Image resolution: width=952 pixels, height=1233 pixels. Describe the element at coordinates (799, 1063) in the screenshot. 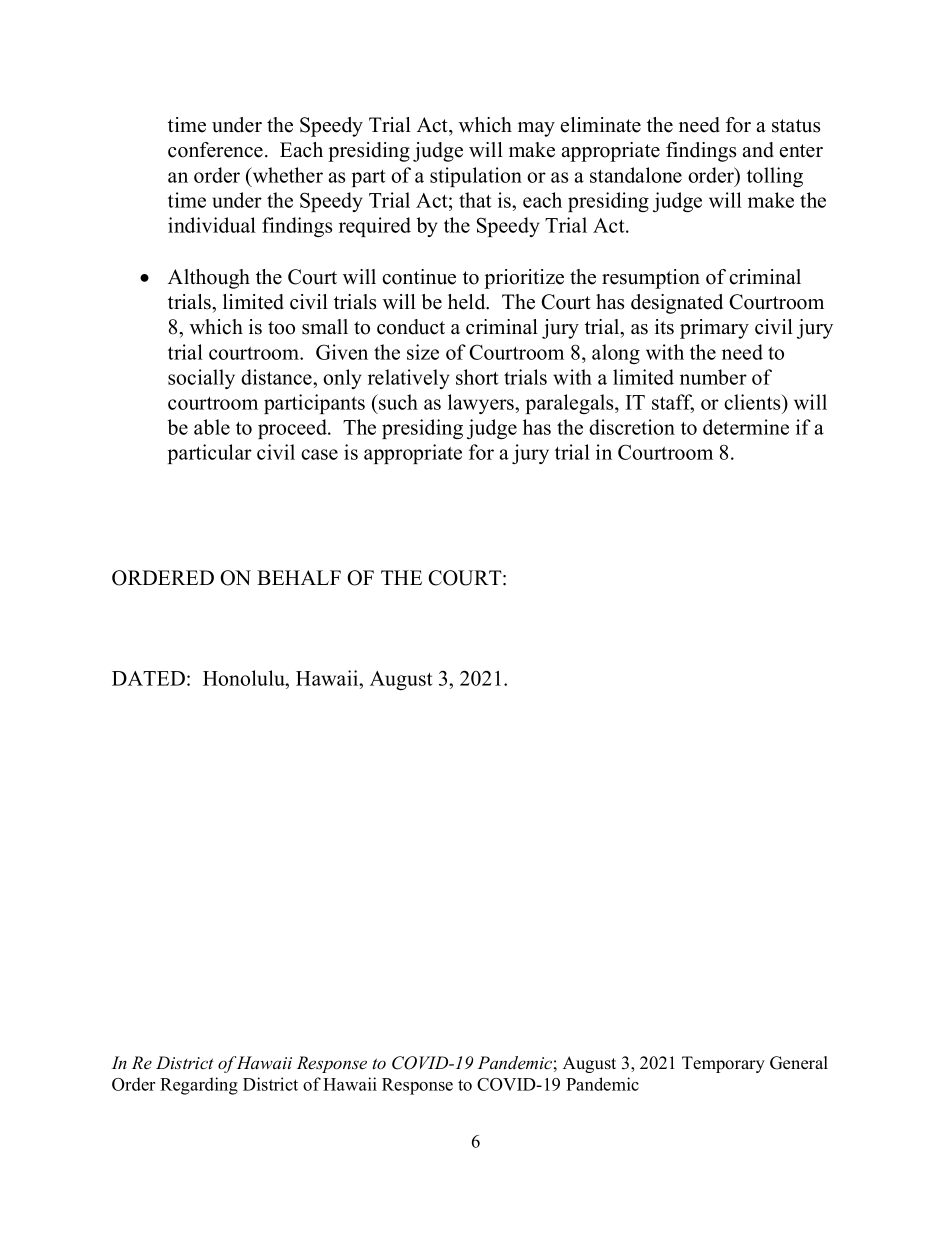

I see `General` at that location.
